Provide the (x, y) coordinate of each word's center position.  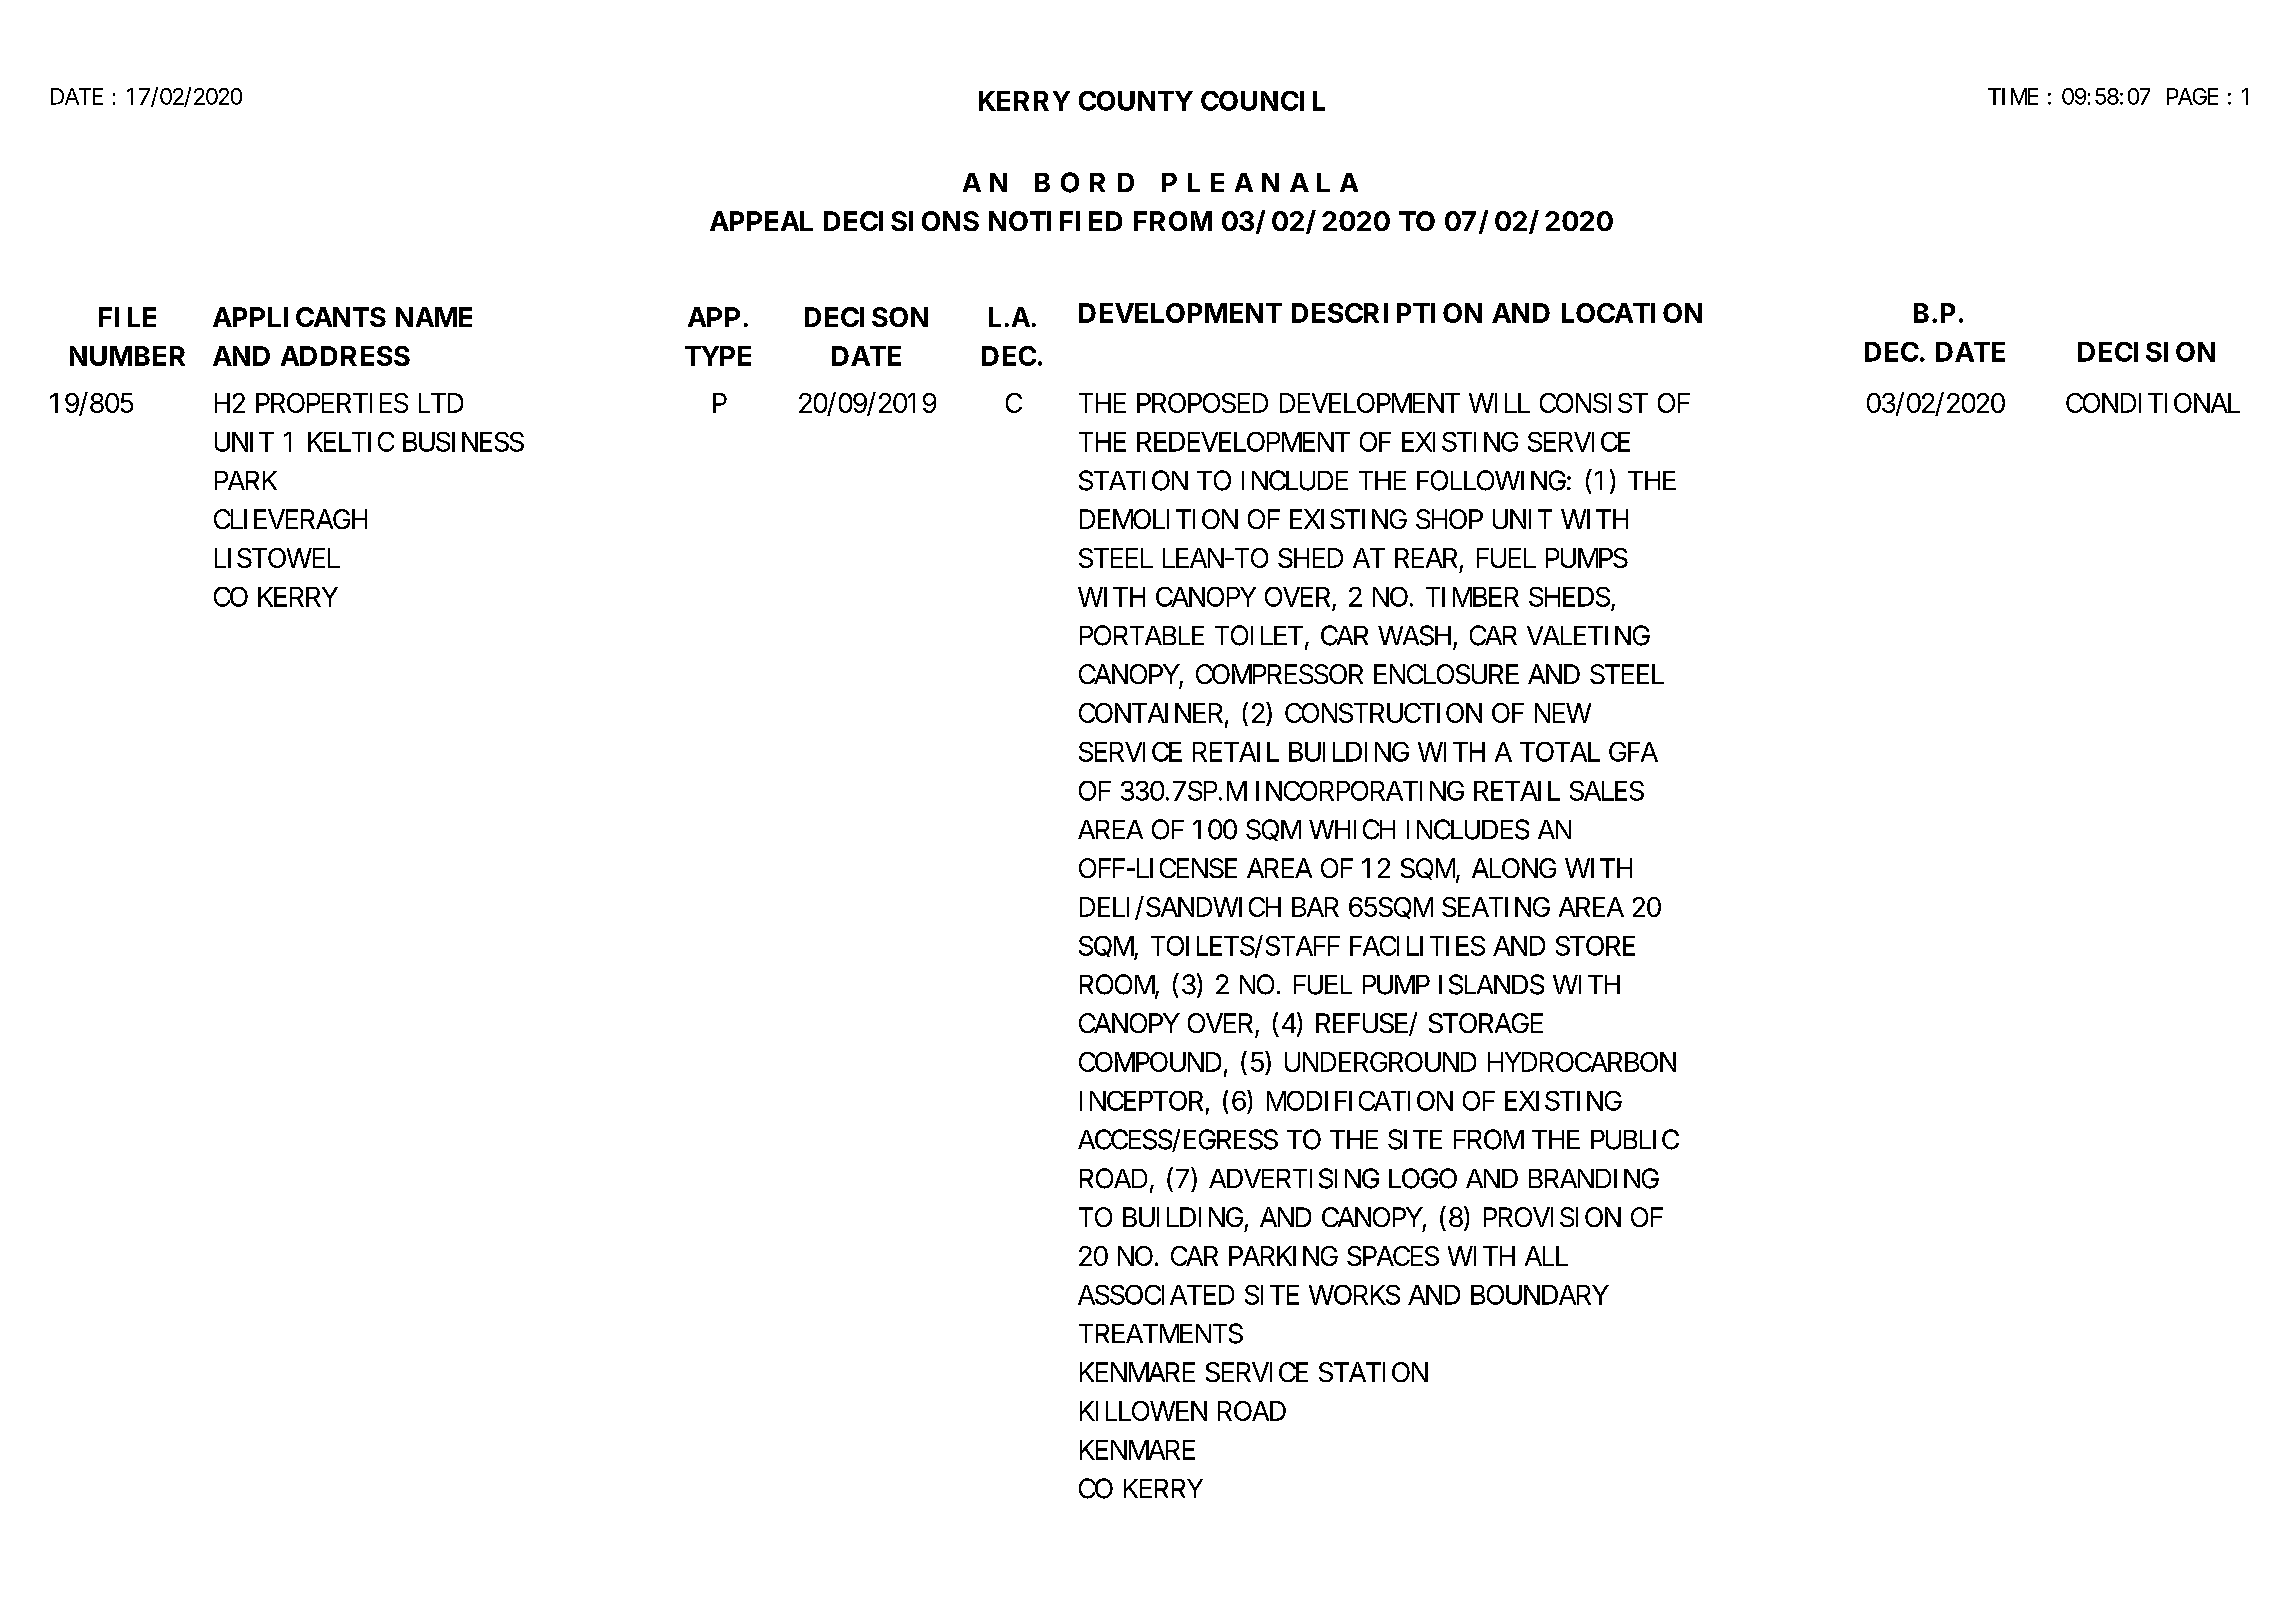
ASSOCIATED (1156, 1295)
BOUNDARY (1539, 1295)
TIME (2013, 96)
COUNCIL (1263, 101)
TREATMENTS (1161, 1333)
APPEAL (761, 221)
